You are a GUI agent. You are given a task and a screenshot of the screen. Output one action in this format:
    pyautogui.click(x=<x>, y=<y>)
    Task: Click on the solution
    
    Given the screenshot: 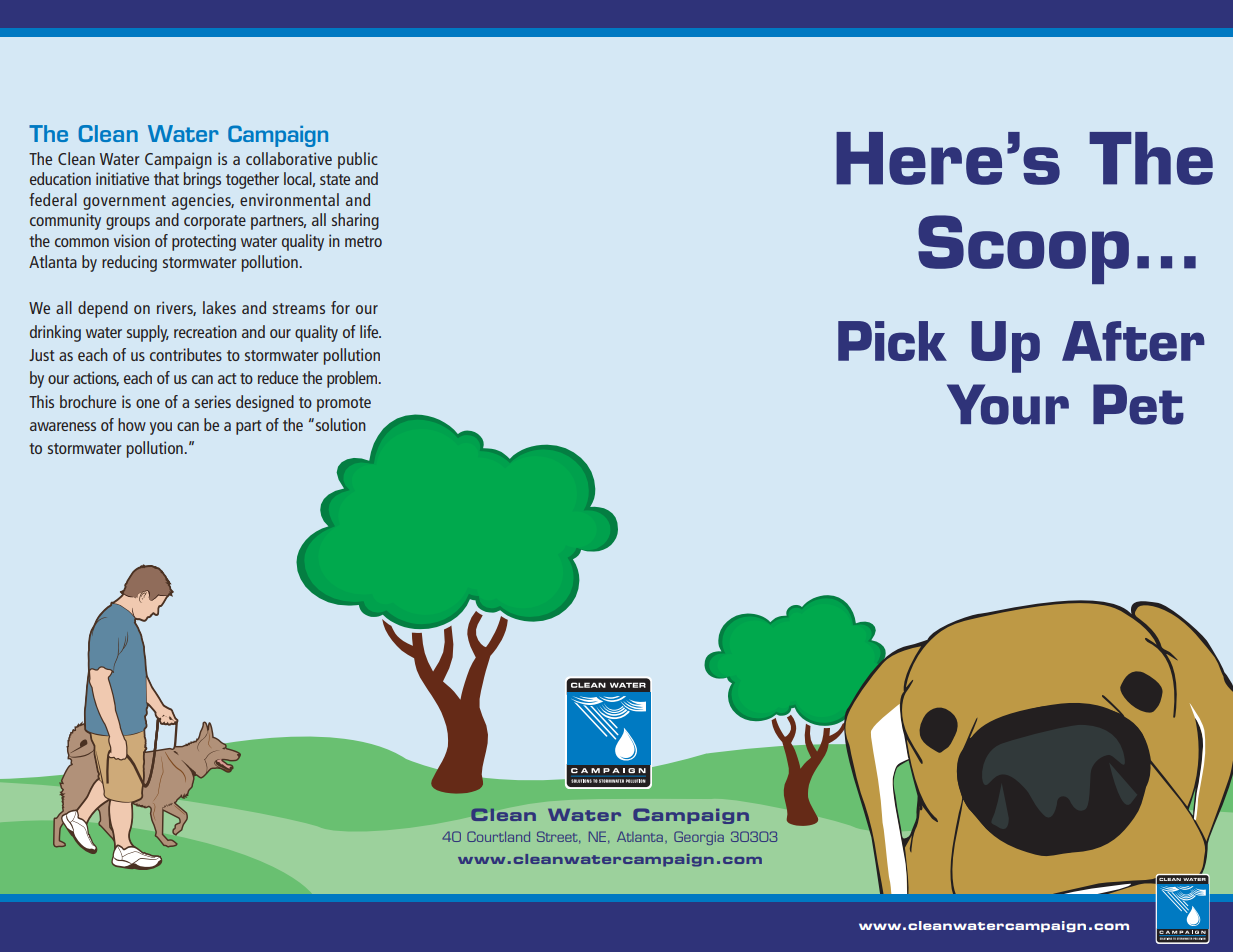 What is the action you would take?
    pyautogui.click(x=341, y=424)
